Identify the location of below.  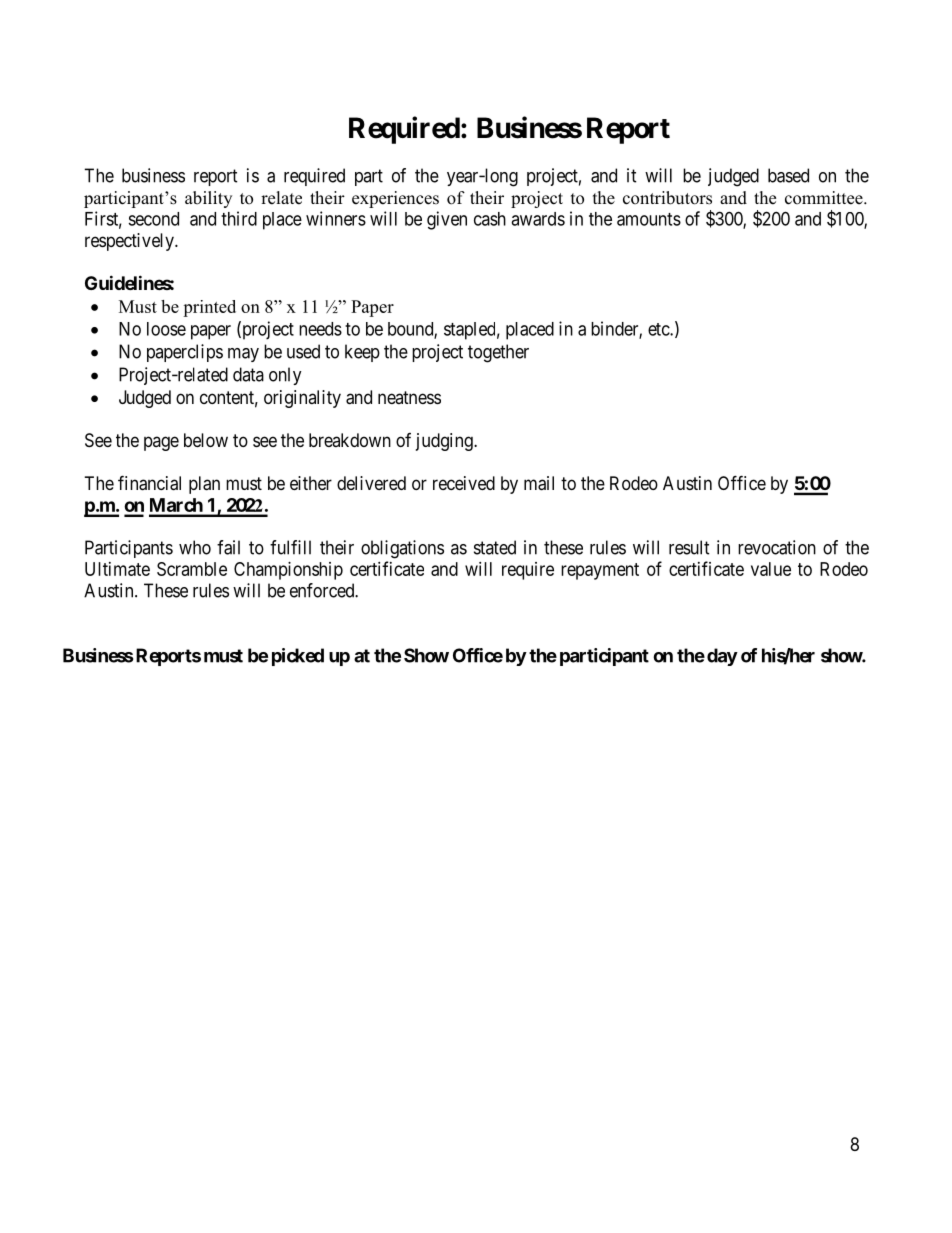
(206, 440).
